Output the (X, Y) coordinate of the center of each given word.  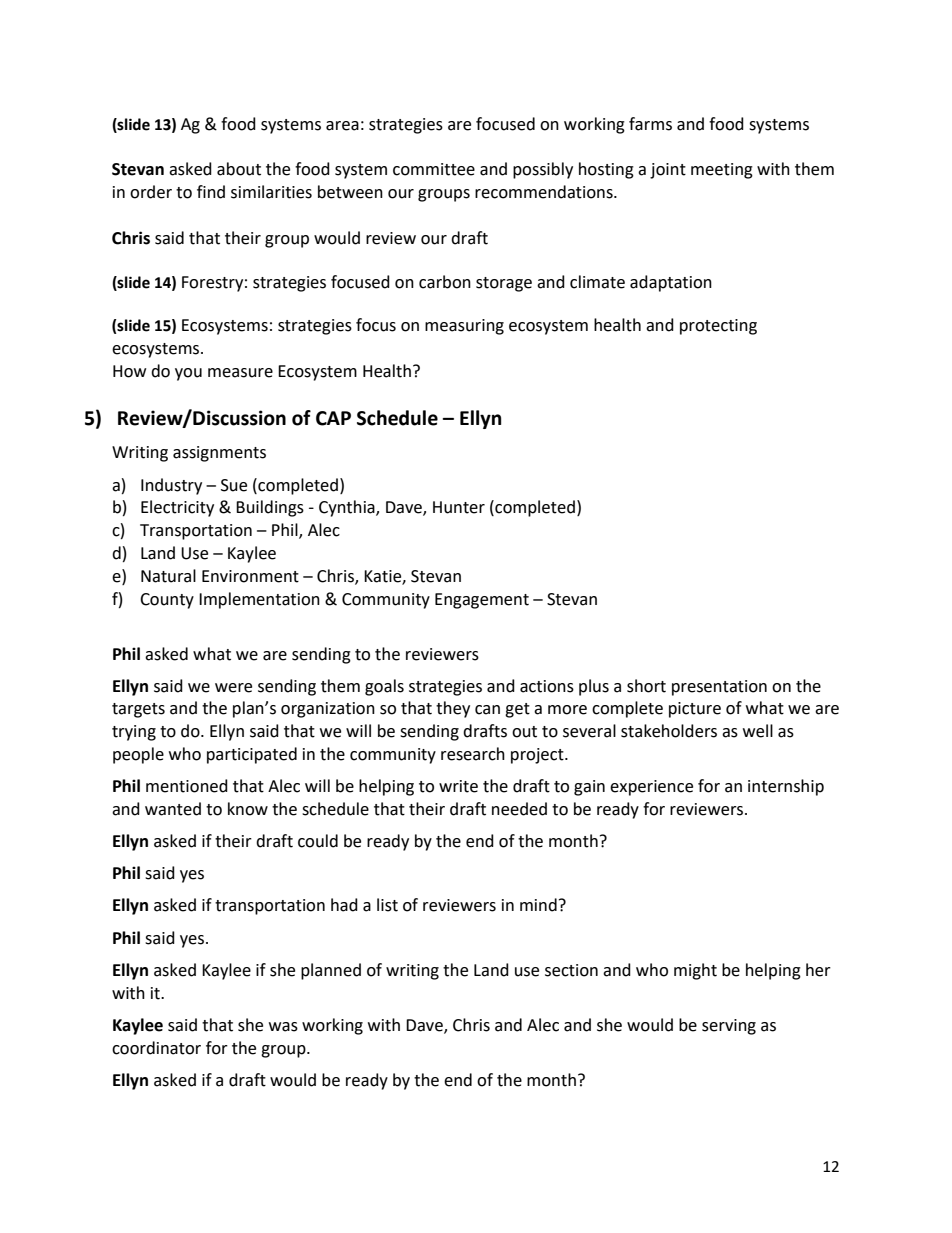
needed (519, 809)
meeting (722, 171)
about (239, 169)
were (233, 688)
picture (695, 710)
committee (434, 169)
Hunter (459, 507)
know (248, 809)
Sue (234, 485)
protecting (718, 327)
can (487, 710)
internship (786, 787)
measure (240, 373)
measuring (464, 327)
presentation (719, 688)
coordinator (156, 1048)
